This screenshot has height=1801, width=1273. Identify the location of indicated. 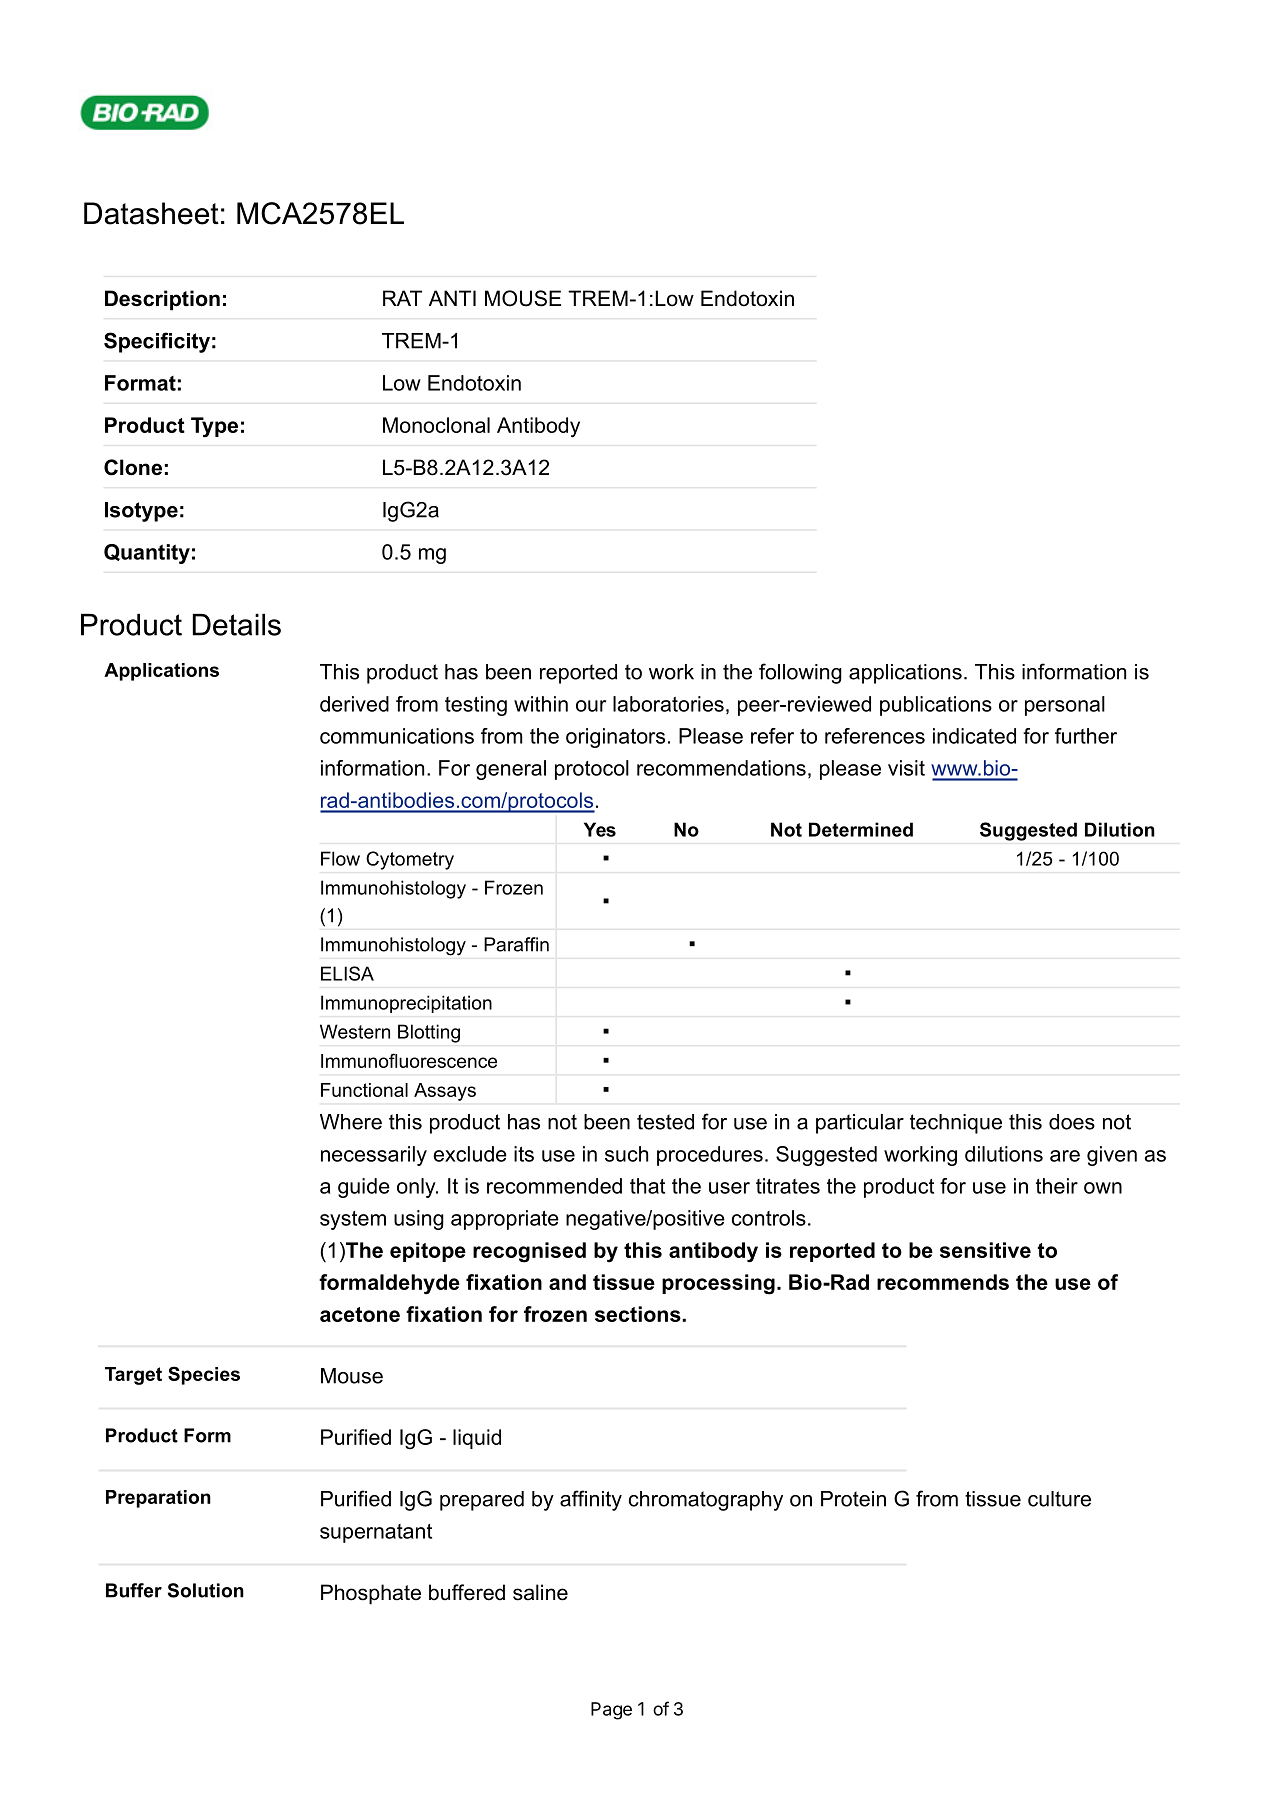
(974, 736).
